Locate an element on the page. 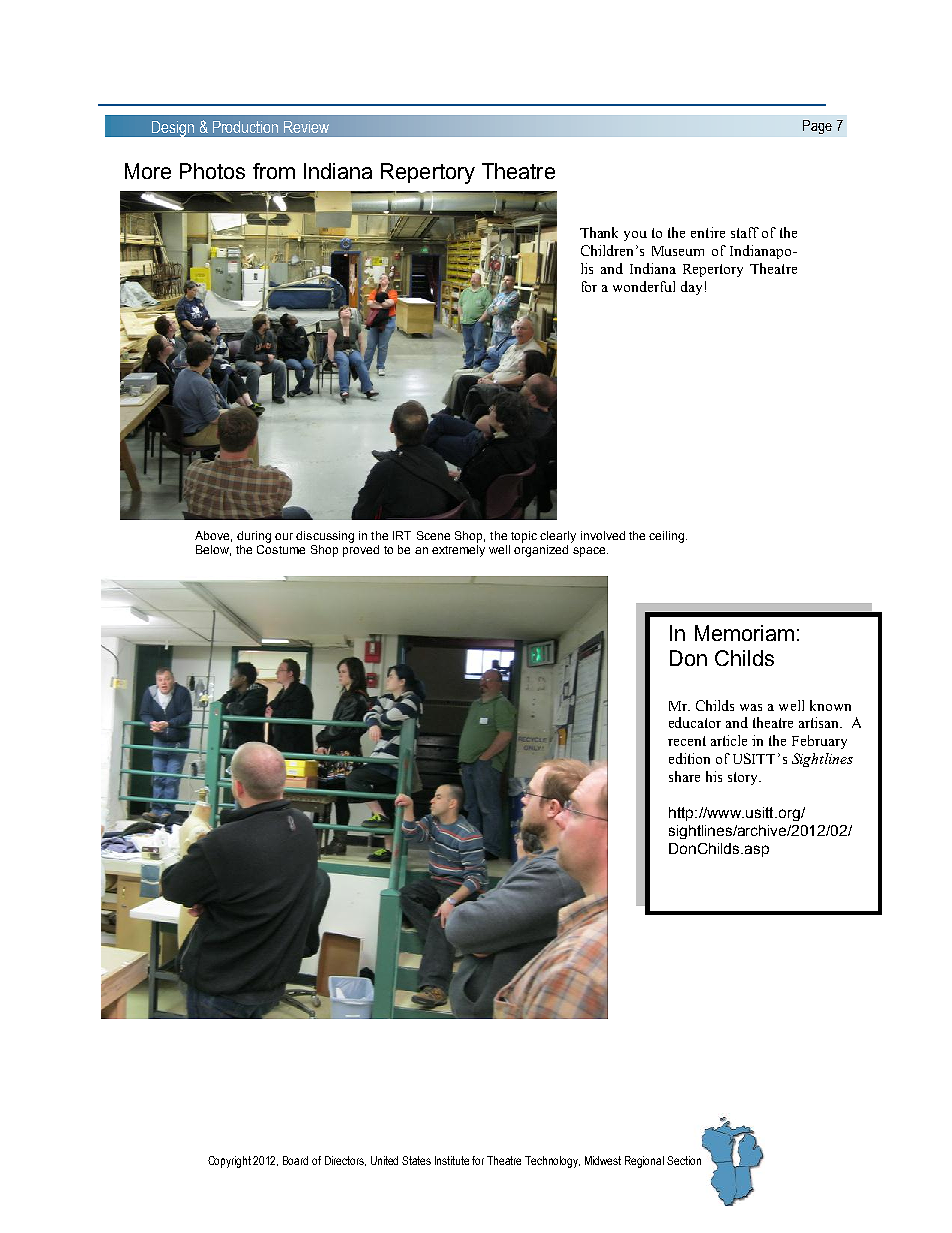  Copyright is located at coordinates (231, 1162).
